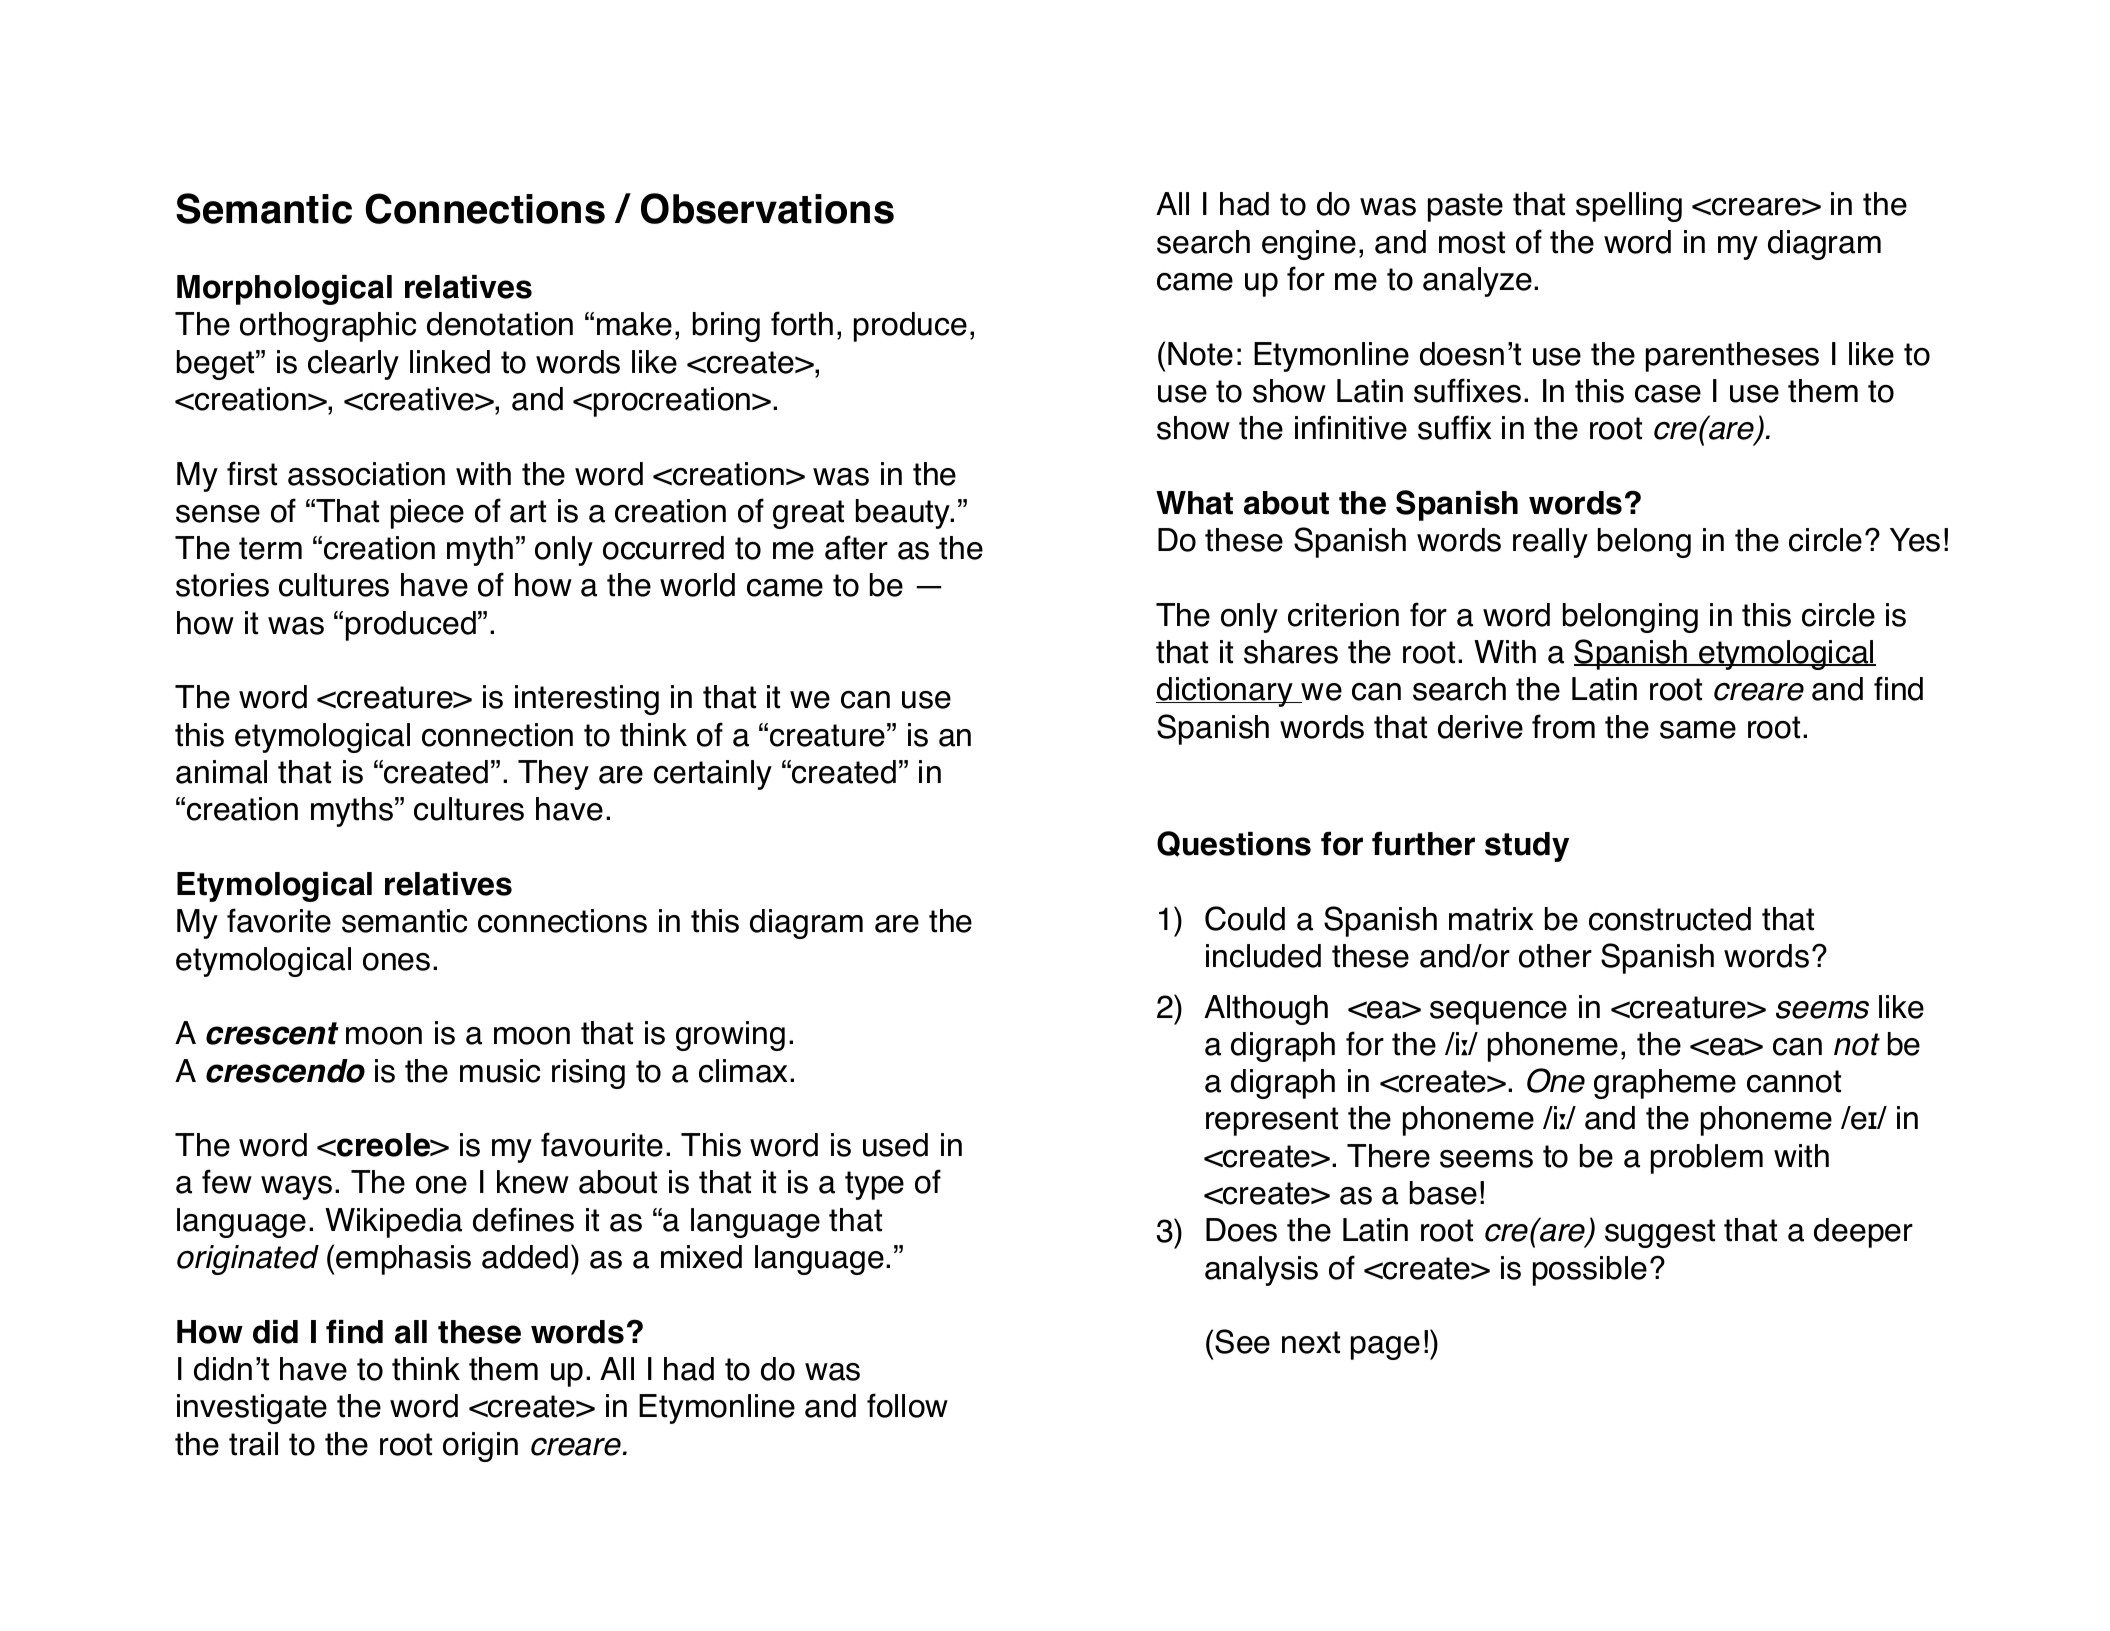 The height and width of the screenshot is (1631, 2110). Describe the element at coordinates (1527, 847) in the screenshot. I see `study` at that location.
